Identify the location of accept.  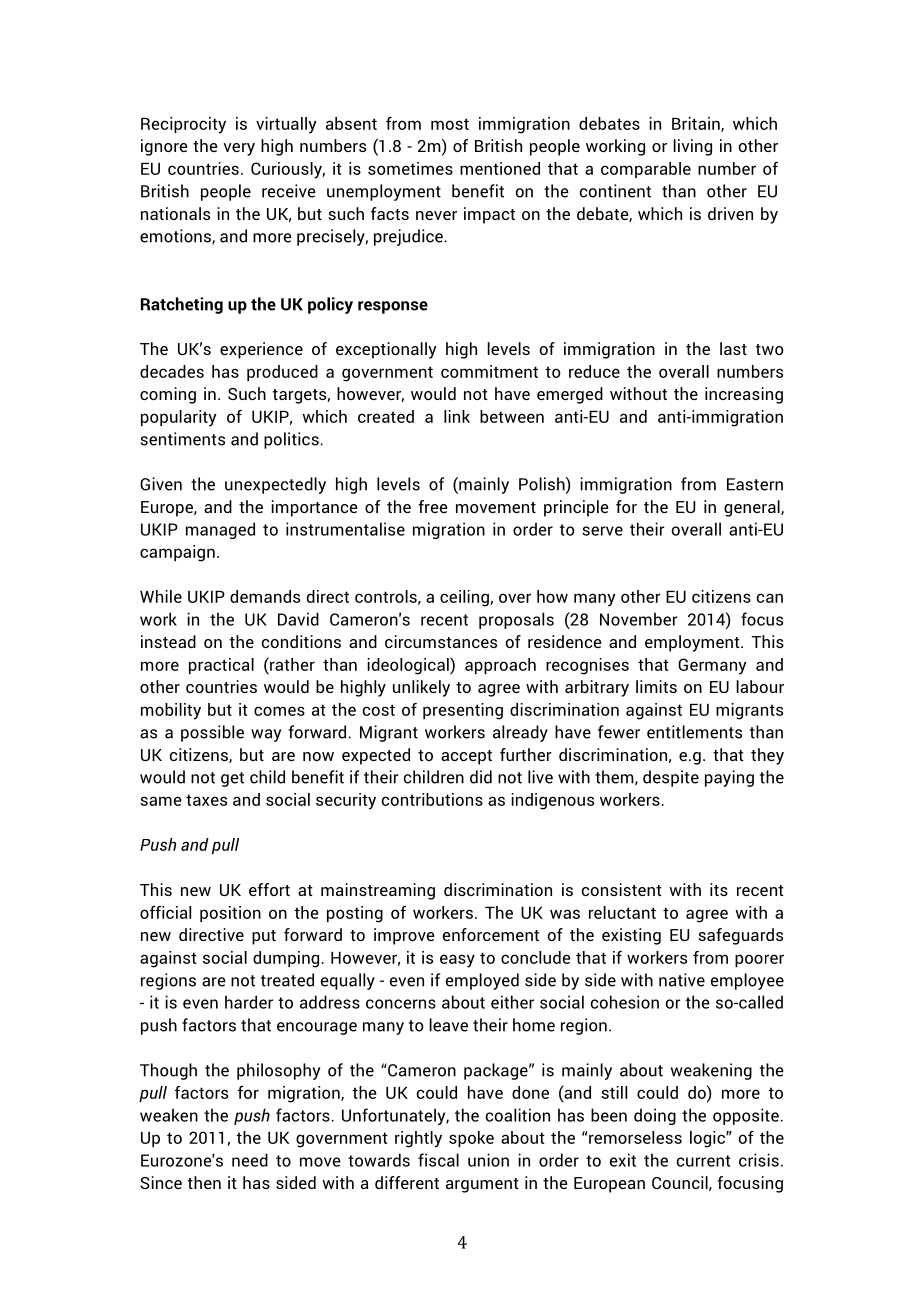
(466, 757).
